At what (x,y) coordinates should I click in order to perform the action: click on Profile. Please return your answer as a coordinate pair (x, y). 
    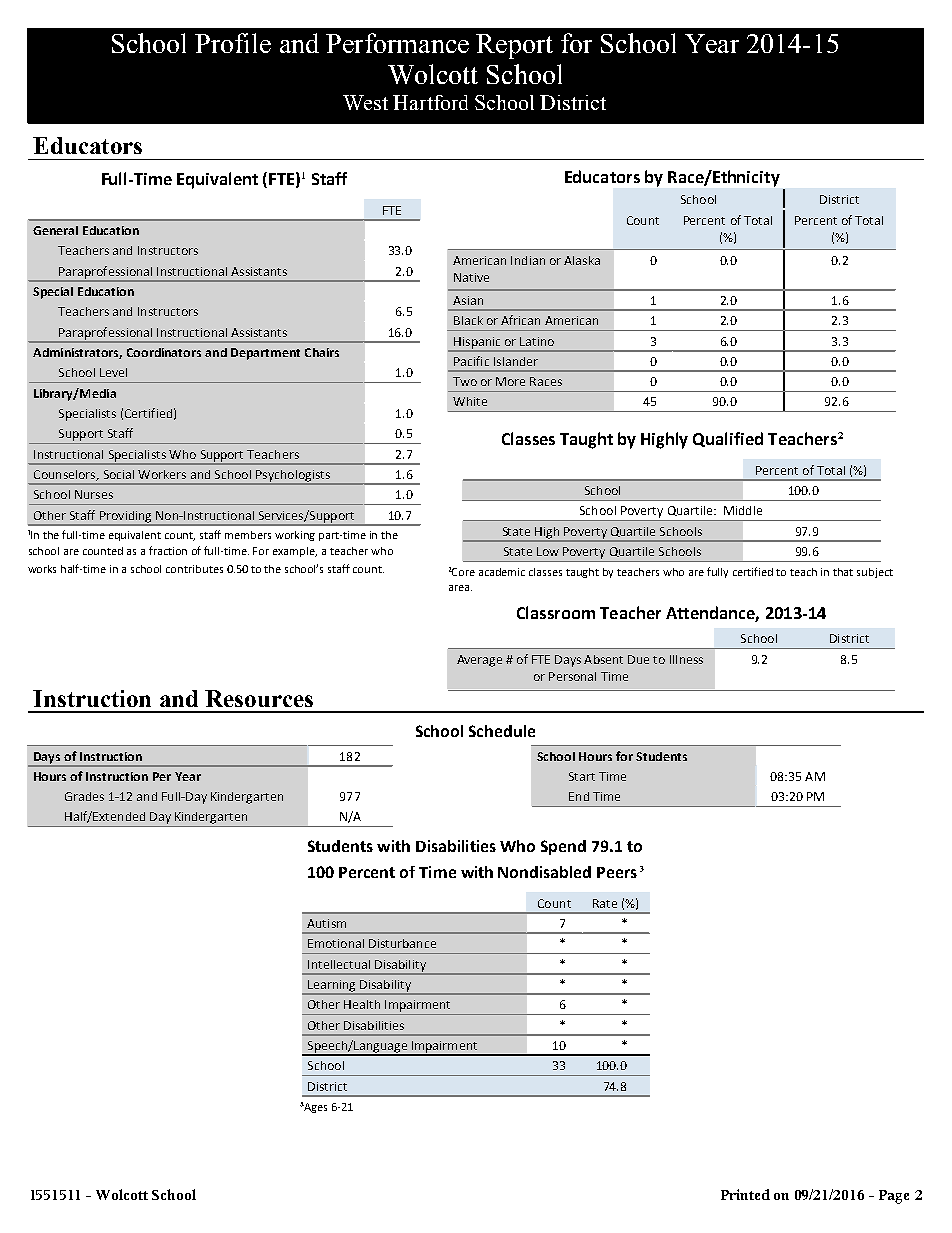
    Looking at the image, I should click on (233, 43).
